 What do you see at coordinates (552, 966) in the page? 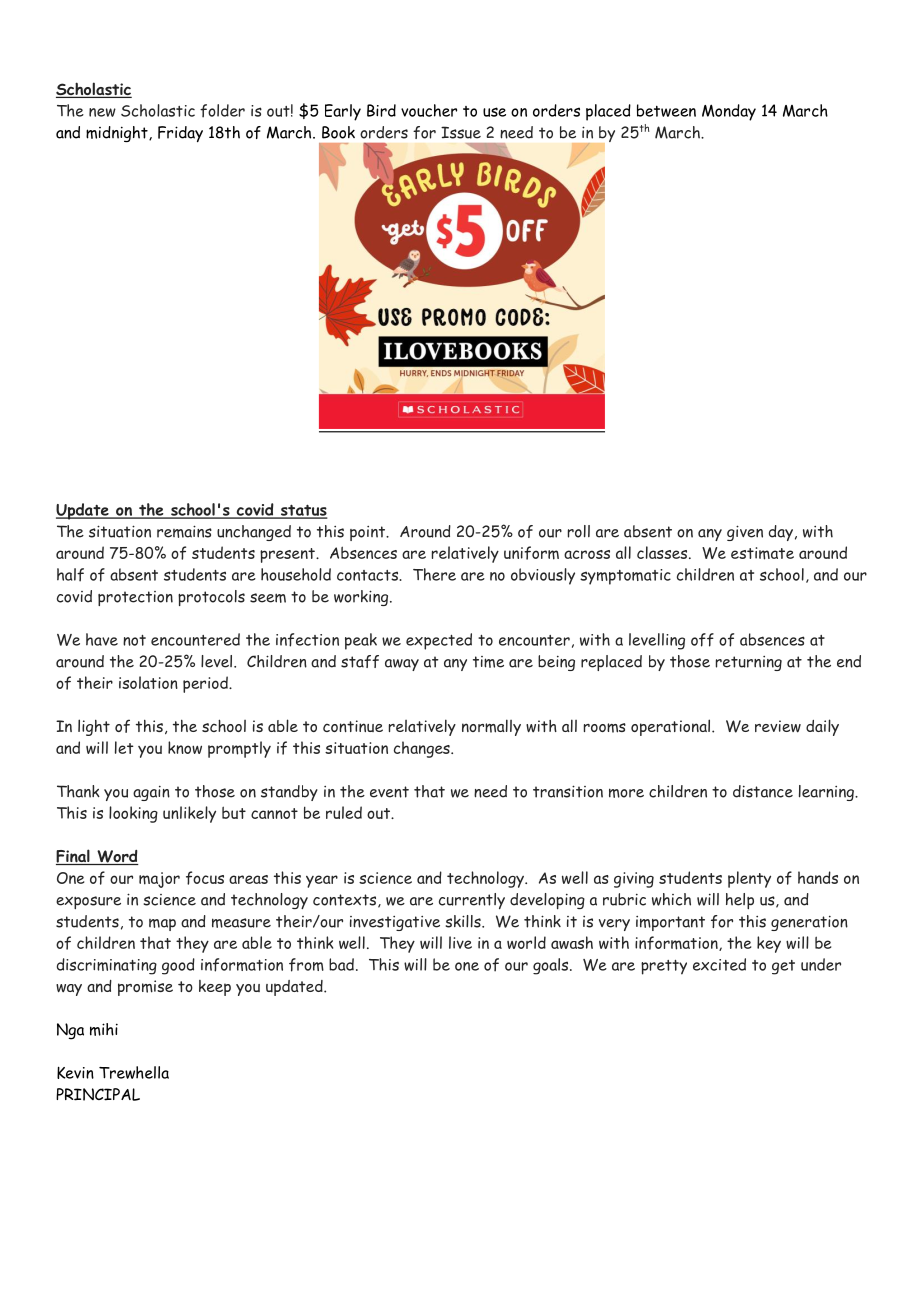
I see `goals` at bounding box center [552, 966].
